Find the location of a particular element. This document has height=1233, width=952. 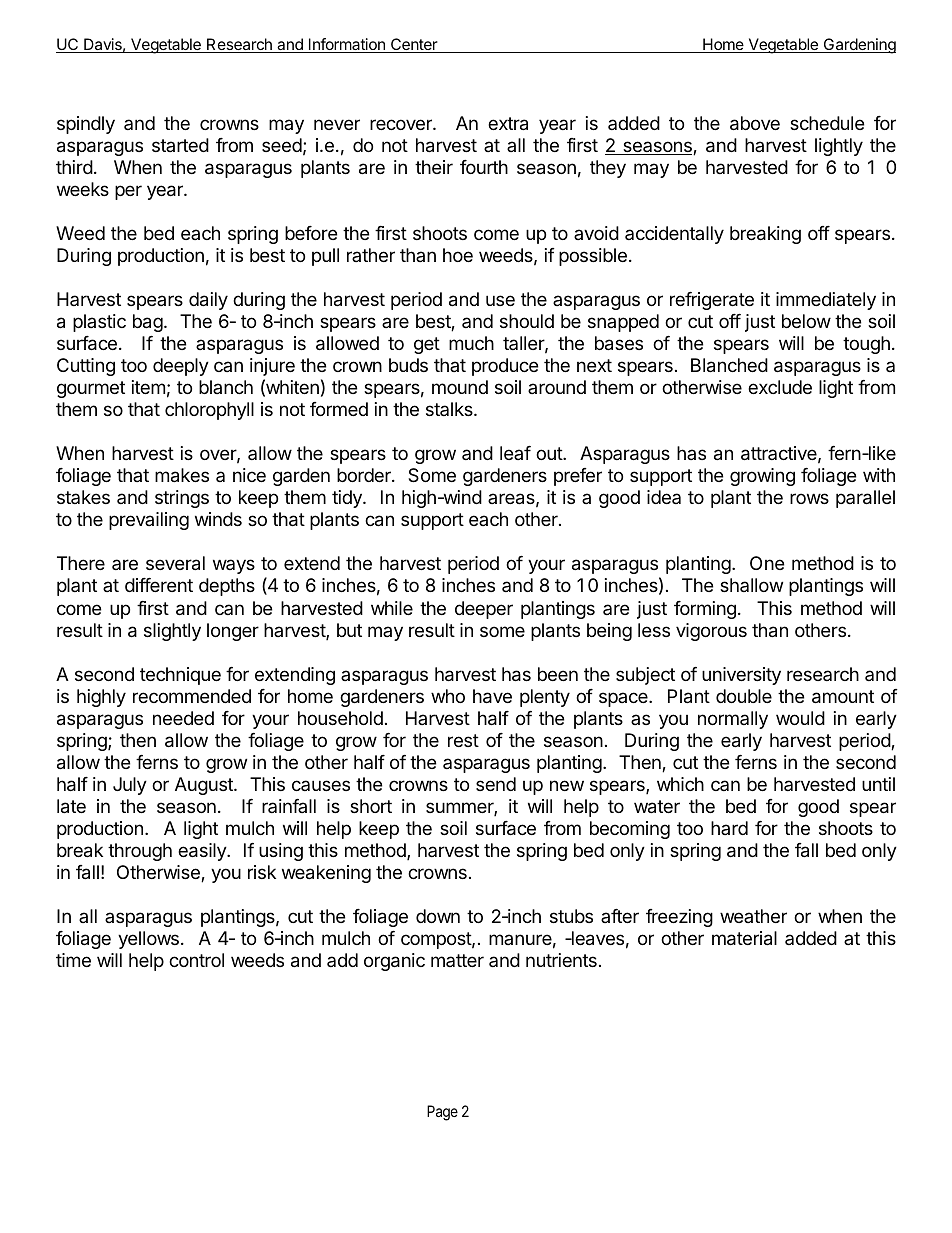

control is located at coordinates (196, 960).
